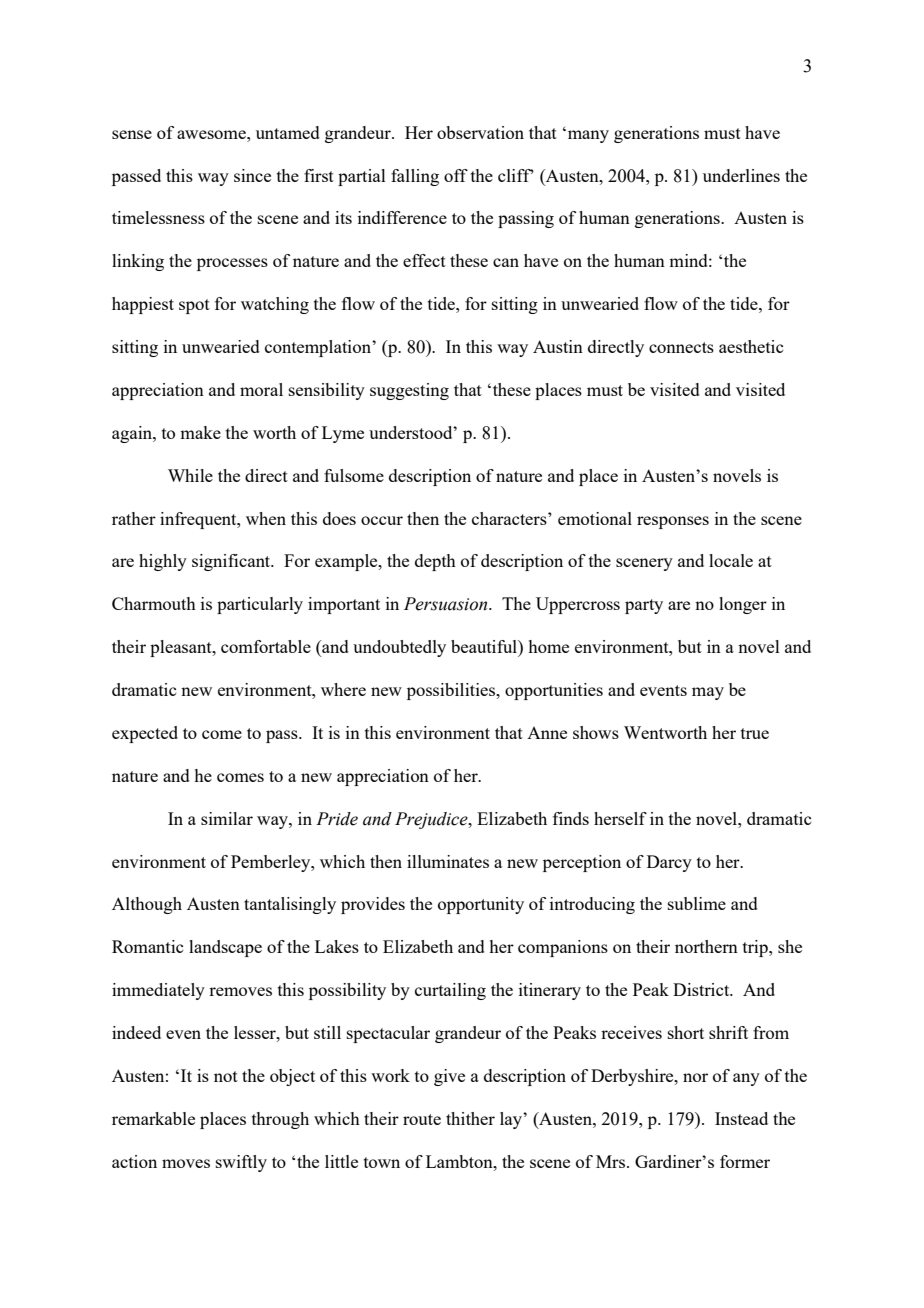 Image resolution: width=924 pixels, height=1308 pixels. What do you see at coordinates (708, 693) in the image?
I see `may` at bounding box center [708, 693].
